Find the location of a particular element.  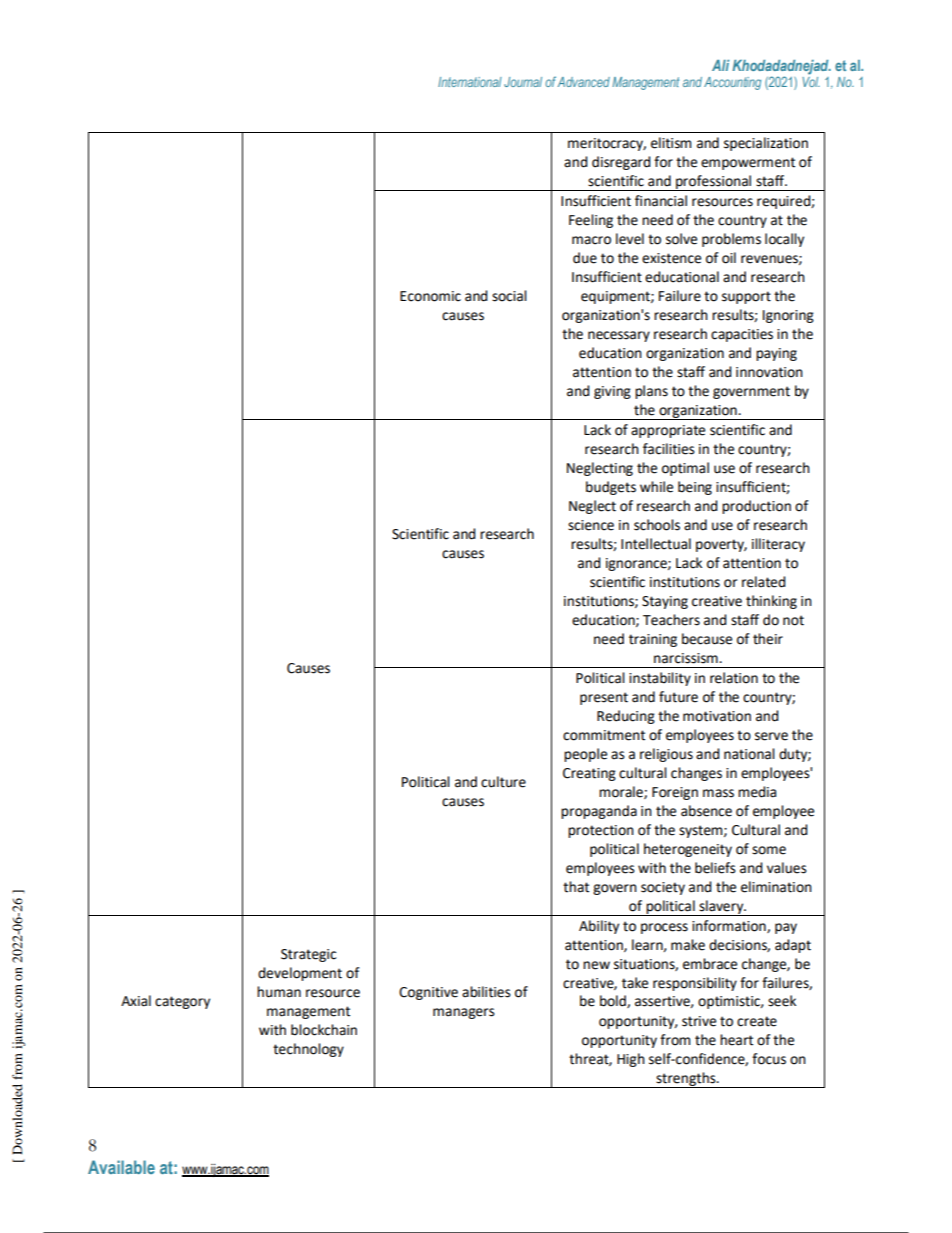

Strategic is located at coordinates (308, 955).
